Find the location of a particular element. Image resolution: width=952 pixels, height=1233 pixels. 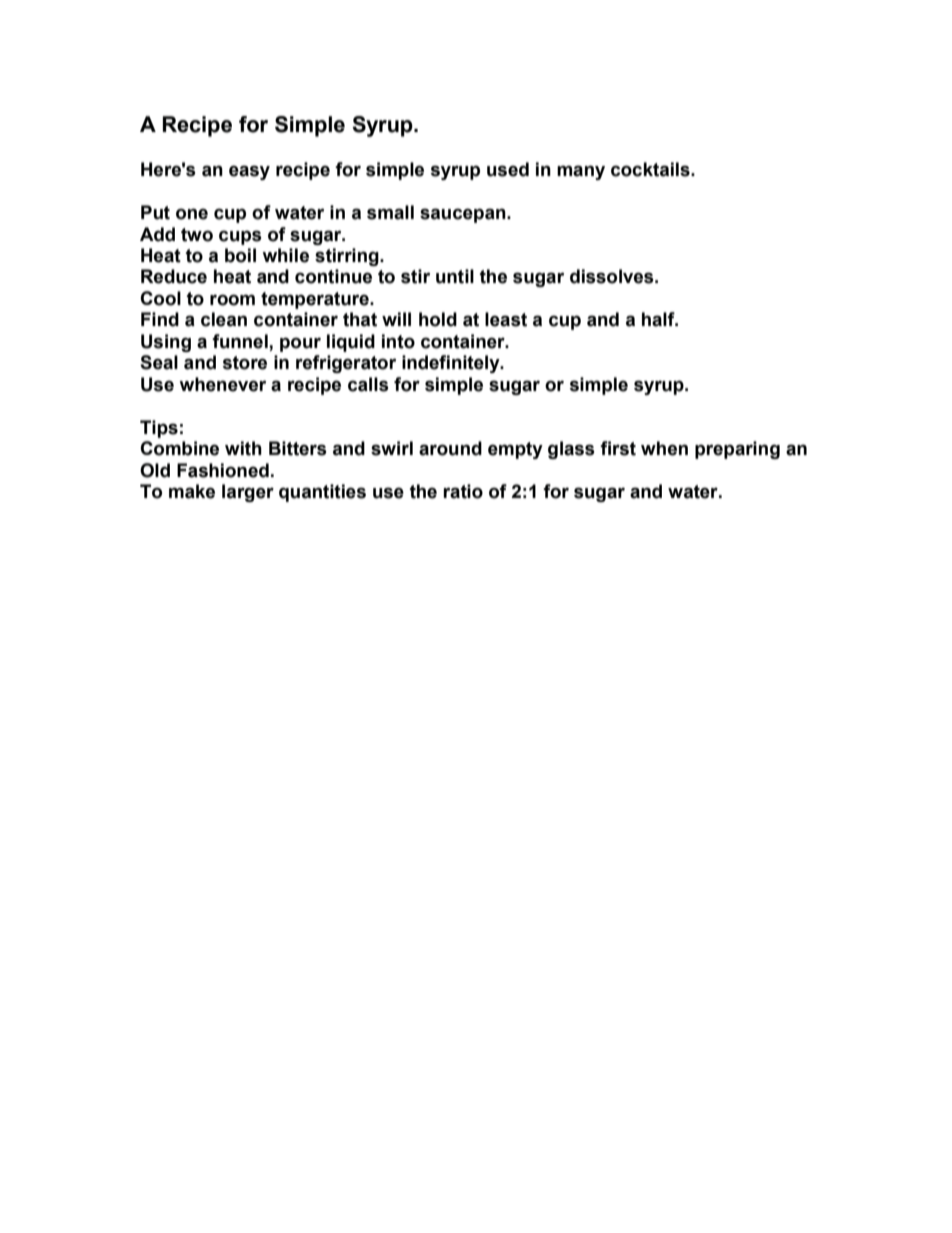

boil is located at coordinates (240, 255).
